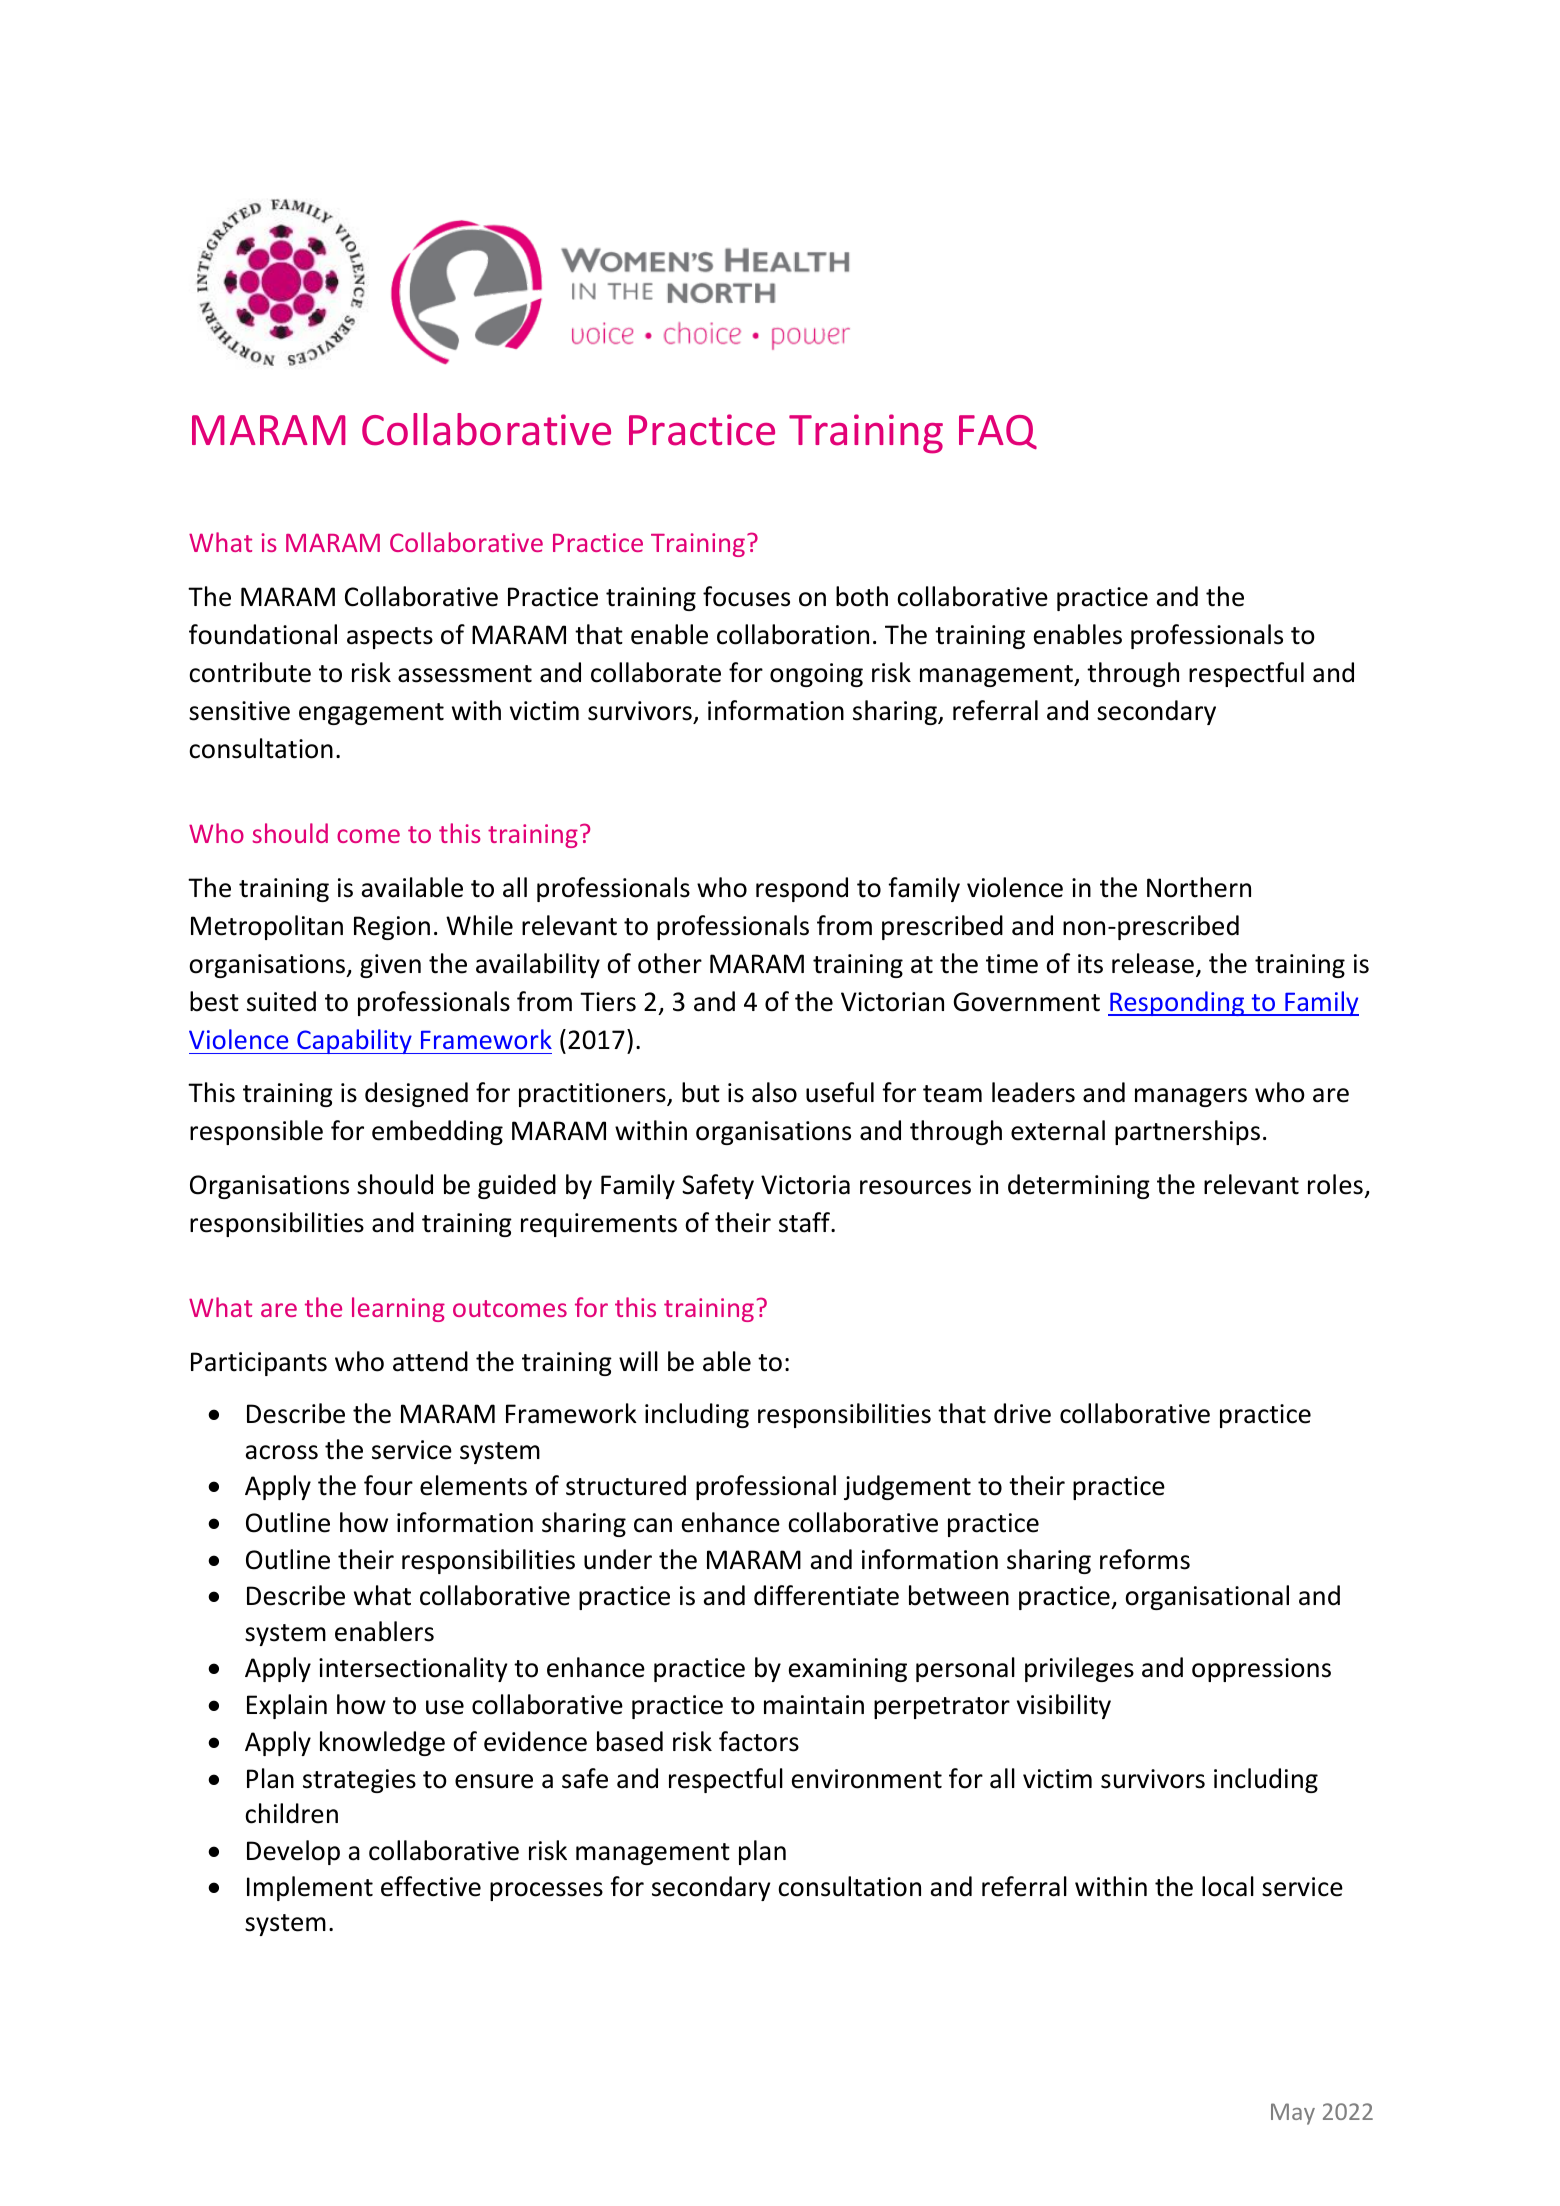 This screenshot has height=2206, width=1560. Describe the element at coordinates (398, 1309) in the screenshot. I see `learning` at that location.
